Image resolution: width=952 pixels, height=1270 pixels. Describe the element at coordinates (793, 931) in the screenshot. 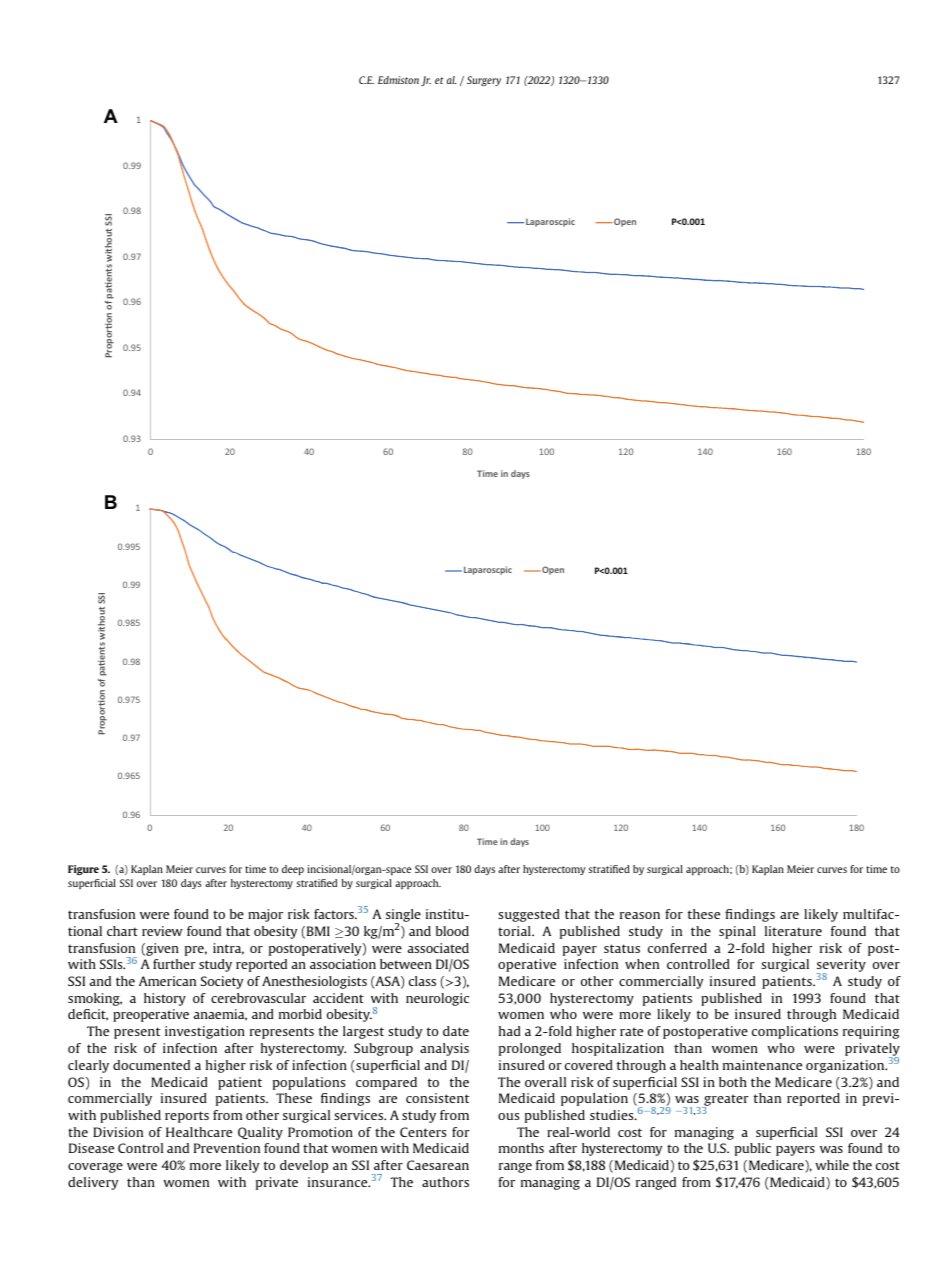

I see `literature` at that location.
